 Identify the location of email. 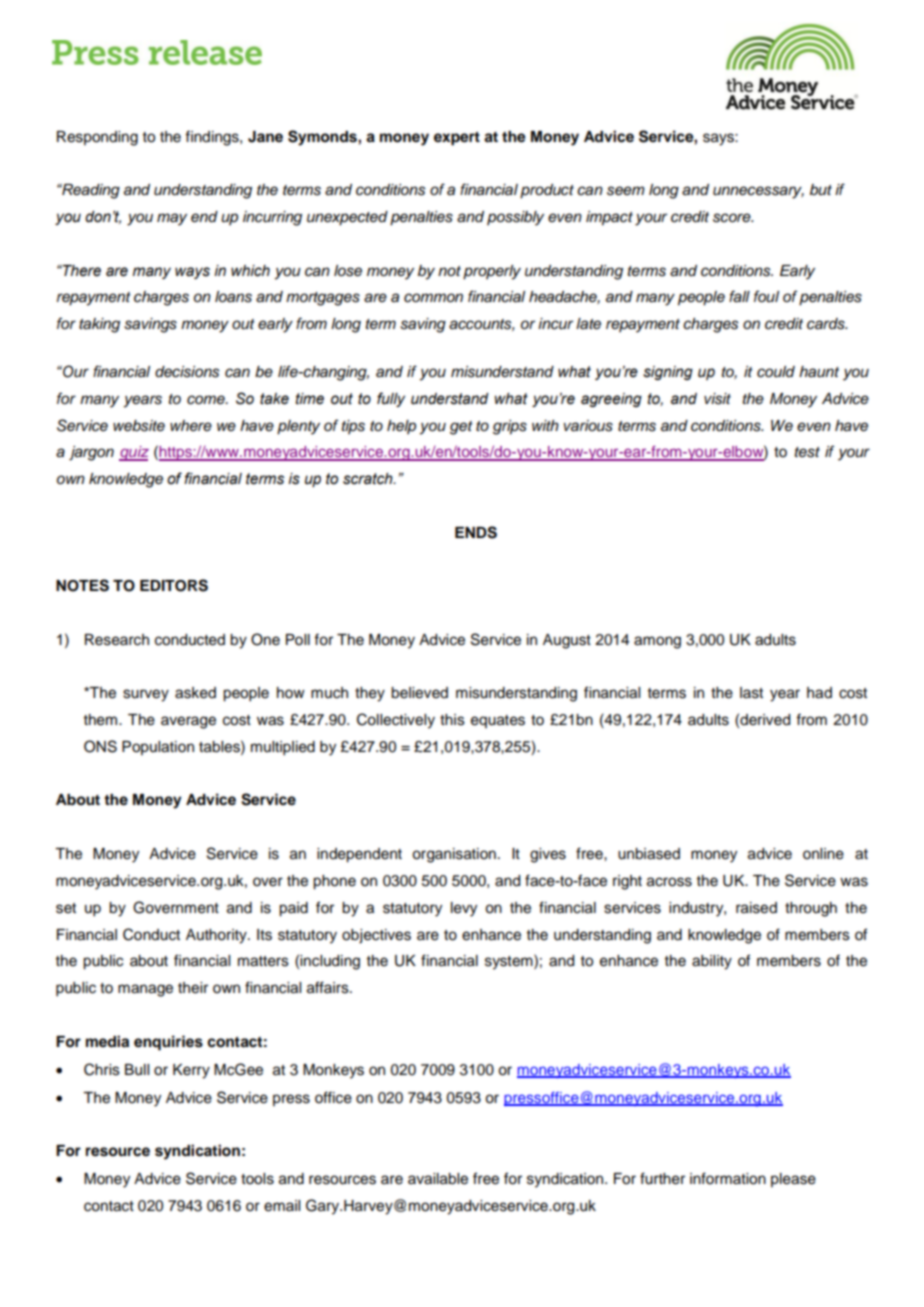
(282, 1206).
